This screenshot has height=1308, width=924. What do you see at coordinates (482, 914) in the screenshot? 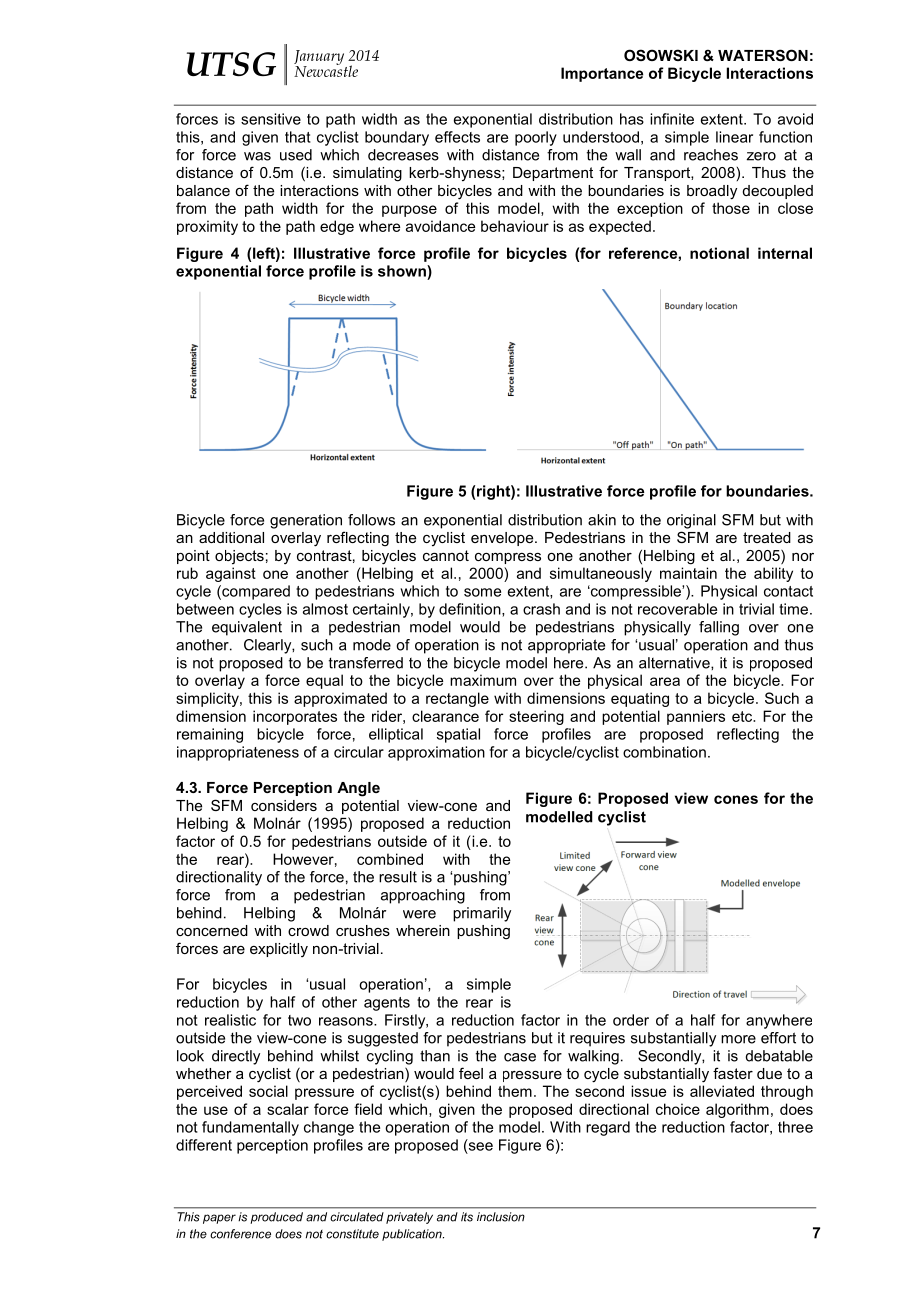
I see `primarily` at bounding box center [482, 914].
